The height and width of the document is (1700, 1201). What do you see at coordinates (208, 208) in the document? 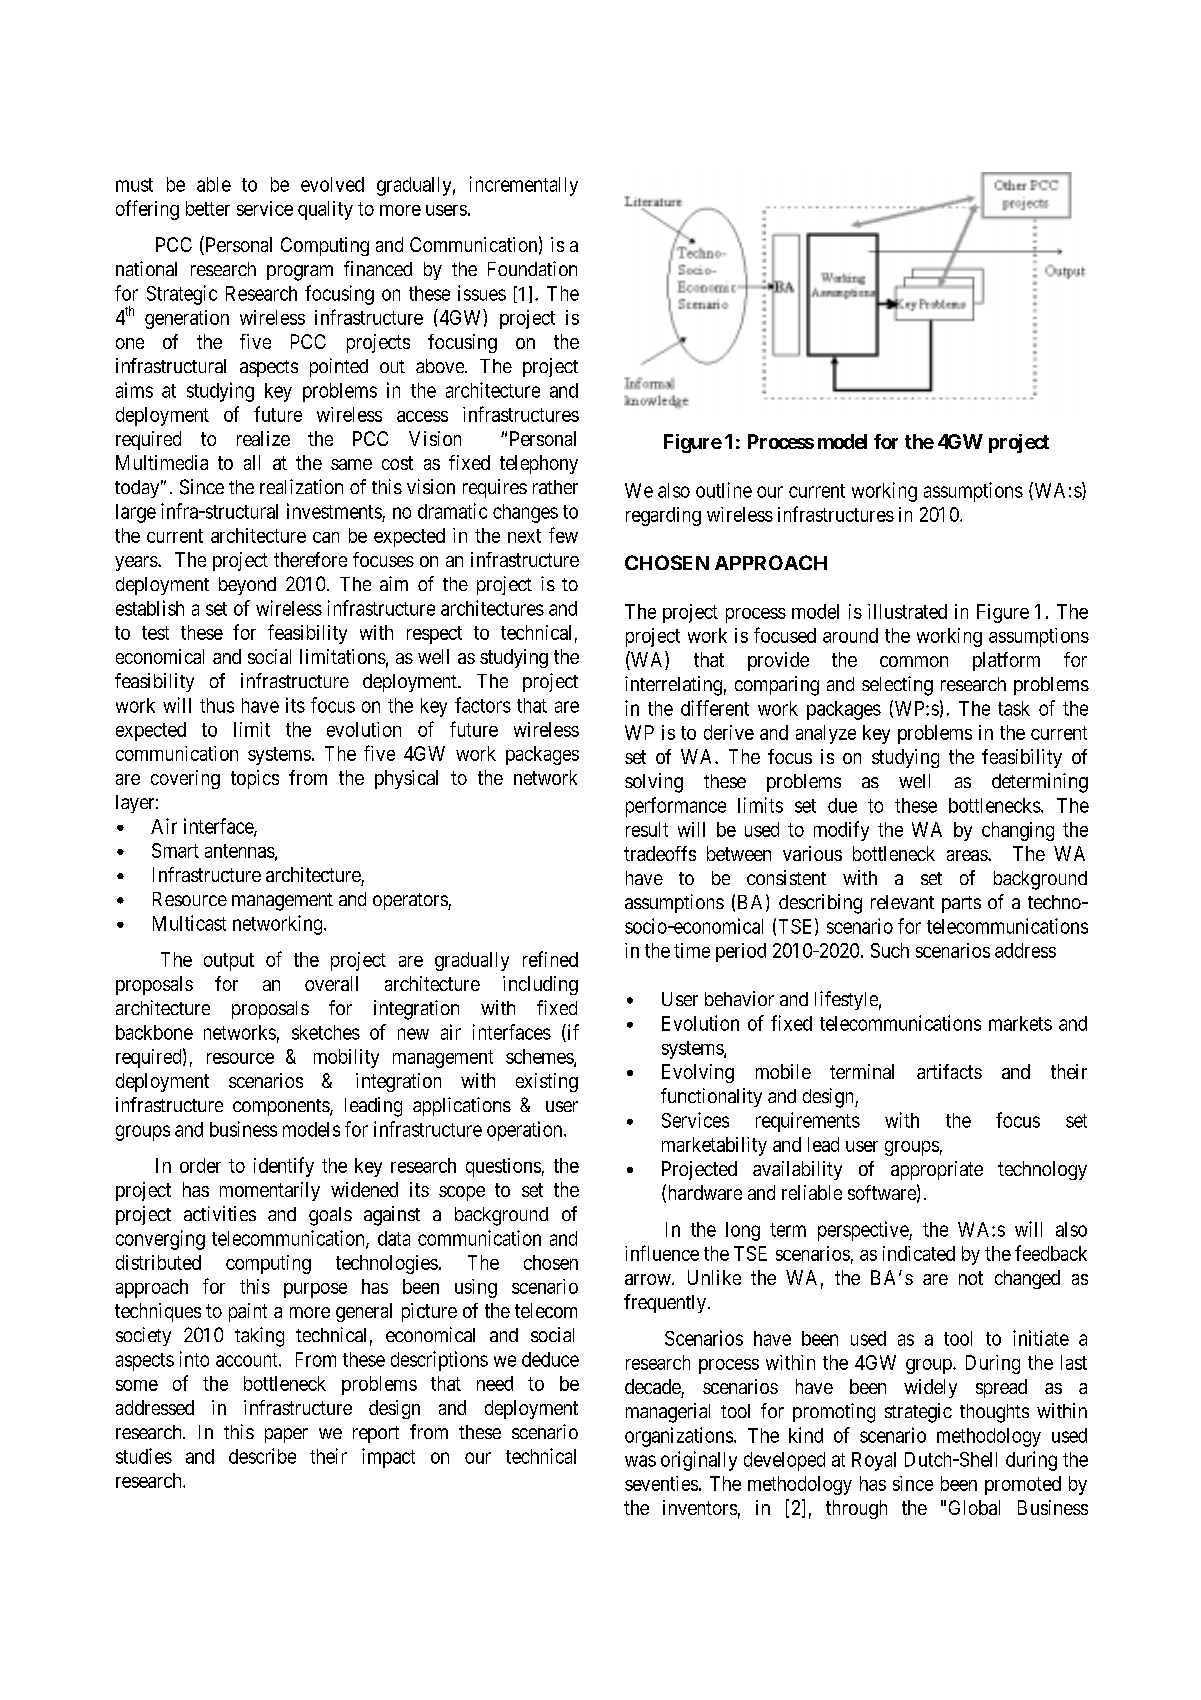
I see `better` at bounding box center [208, 208].
